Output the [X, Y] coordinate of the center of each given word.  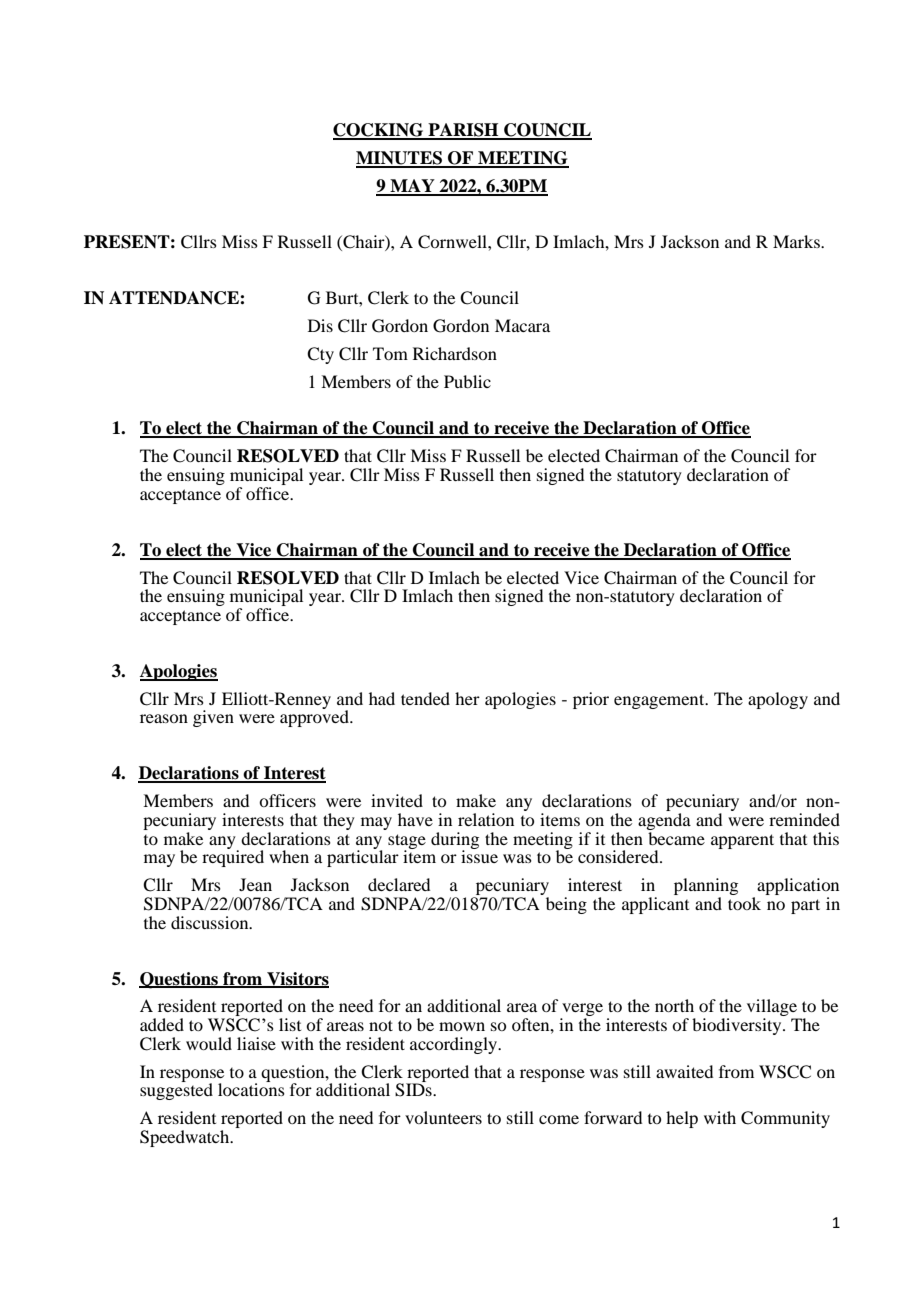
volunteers [443, 1117]
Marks [797, 241]
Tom [390, 353]
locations [251, 1088]
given [213, 718]
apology [778, 700]
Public [467, 381]
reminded [804, 819]
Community [785, 1119]
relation [486, 819]
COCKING [379, 131]
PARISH [463, 131]
